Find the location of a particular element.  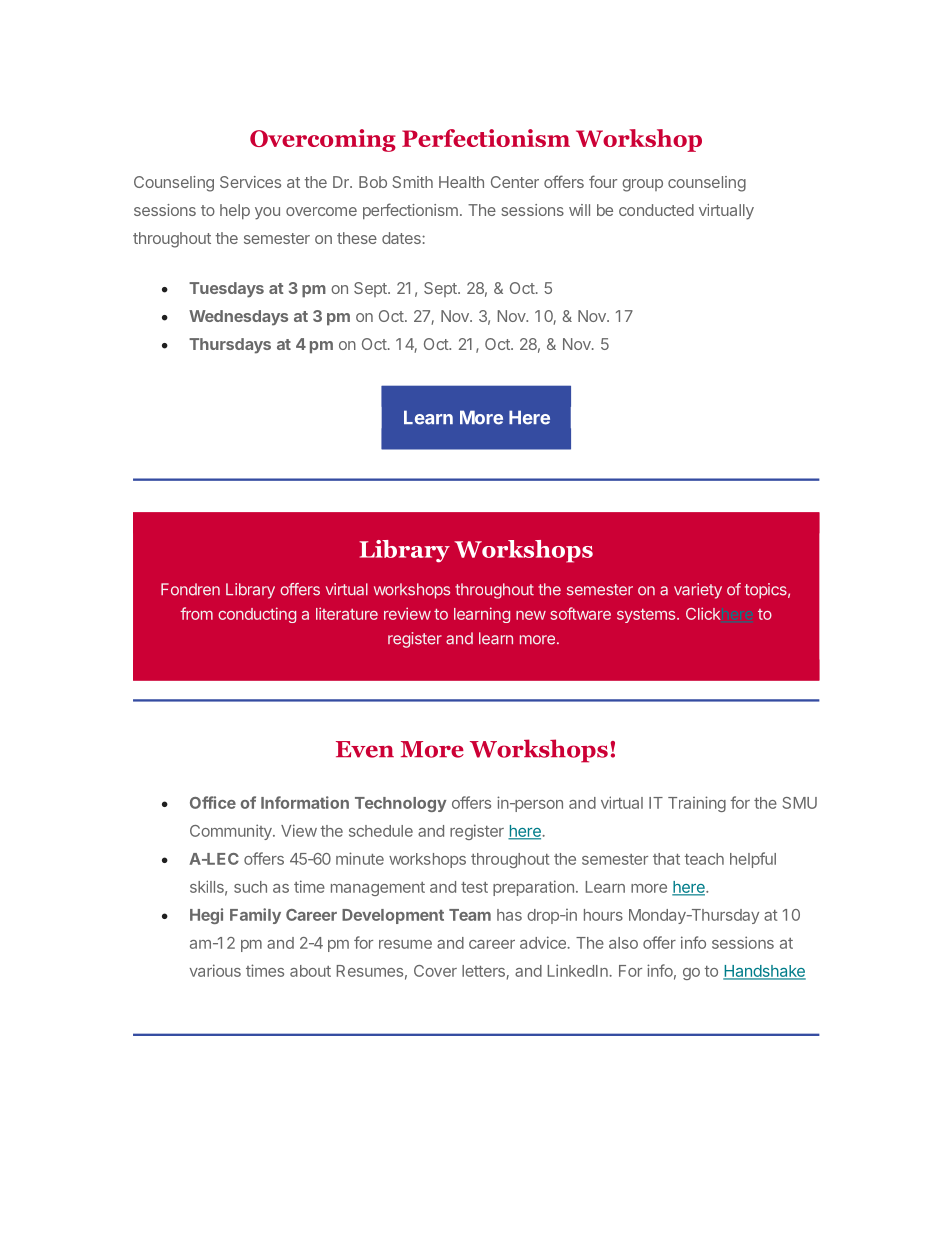

letters is located at coordinates (483, 971).
